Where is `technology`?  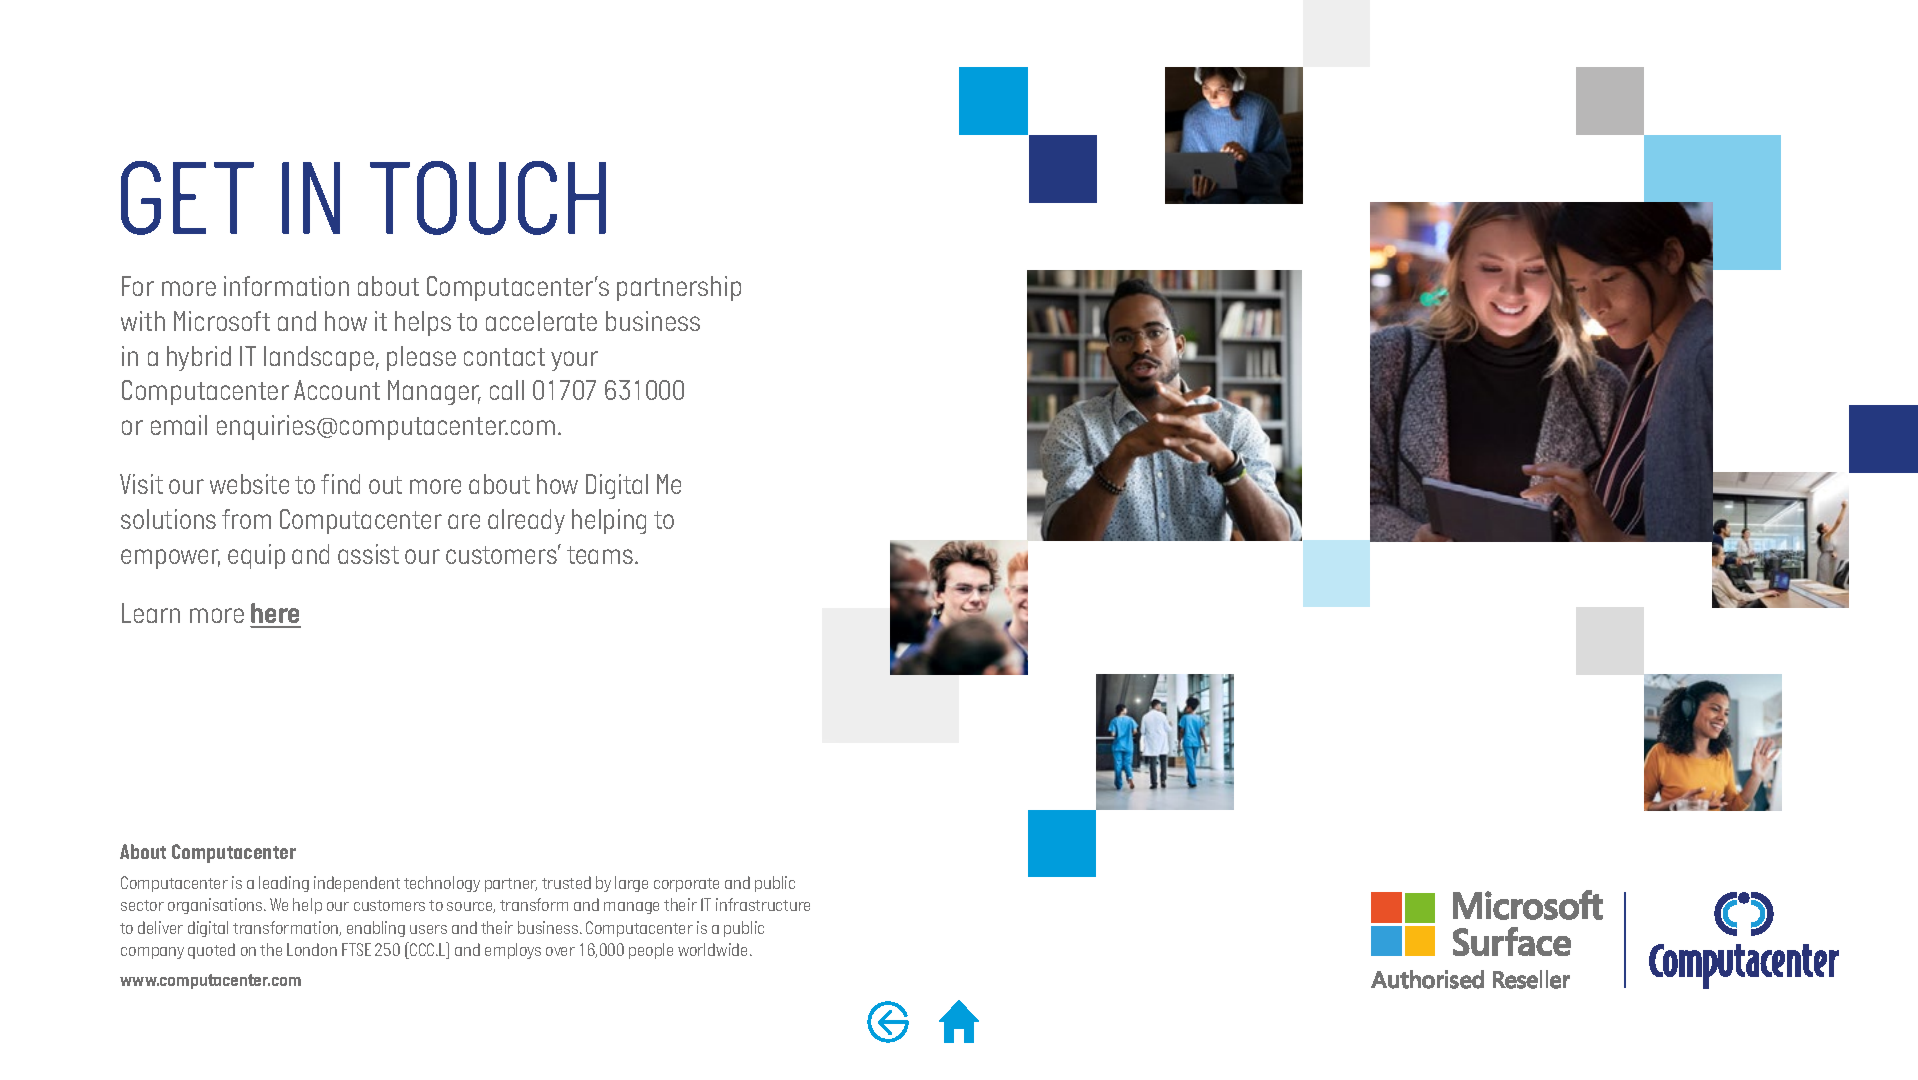 technology is located at coordinates (442, 884).
